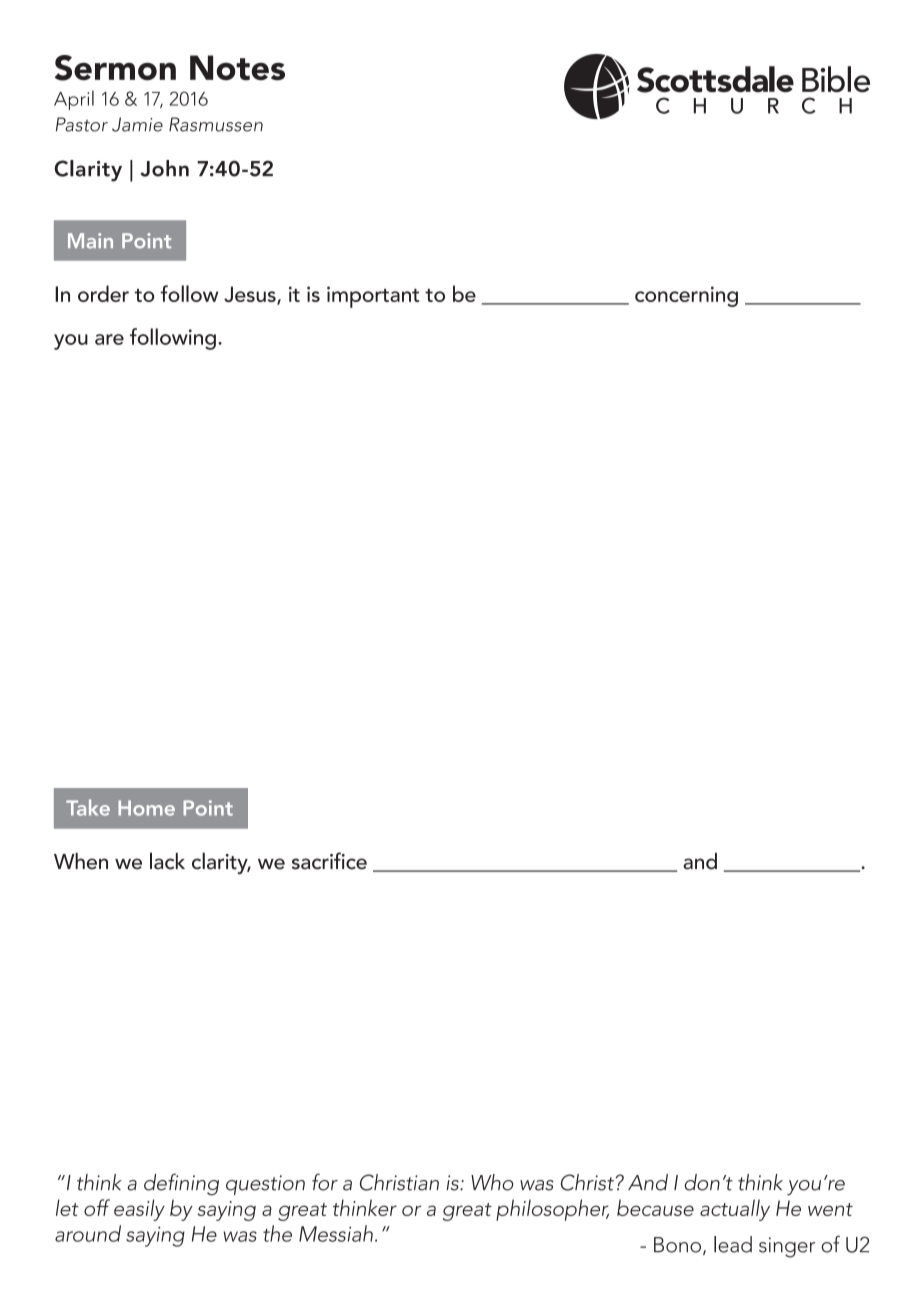 This screenshot has height=1310, width=924. Describe the element at coordinates (137, 124) in the screenshot. I see `Jamie` at that location.
